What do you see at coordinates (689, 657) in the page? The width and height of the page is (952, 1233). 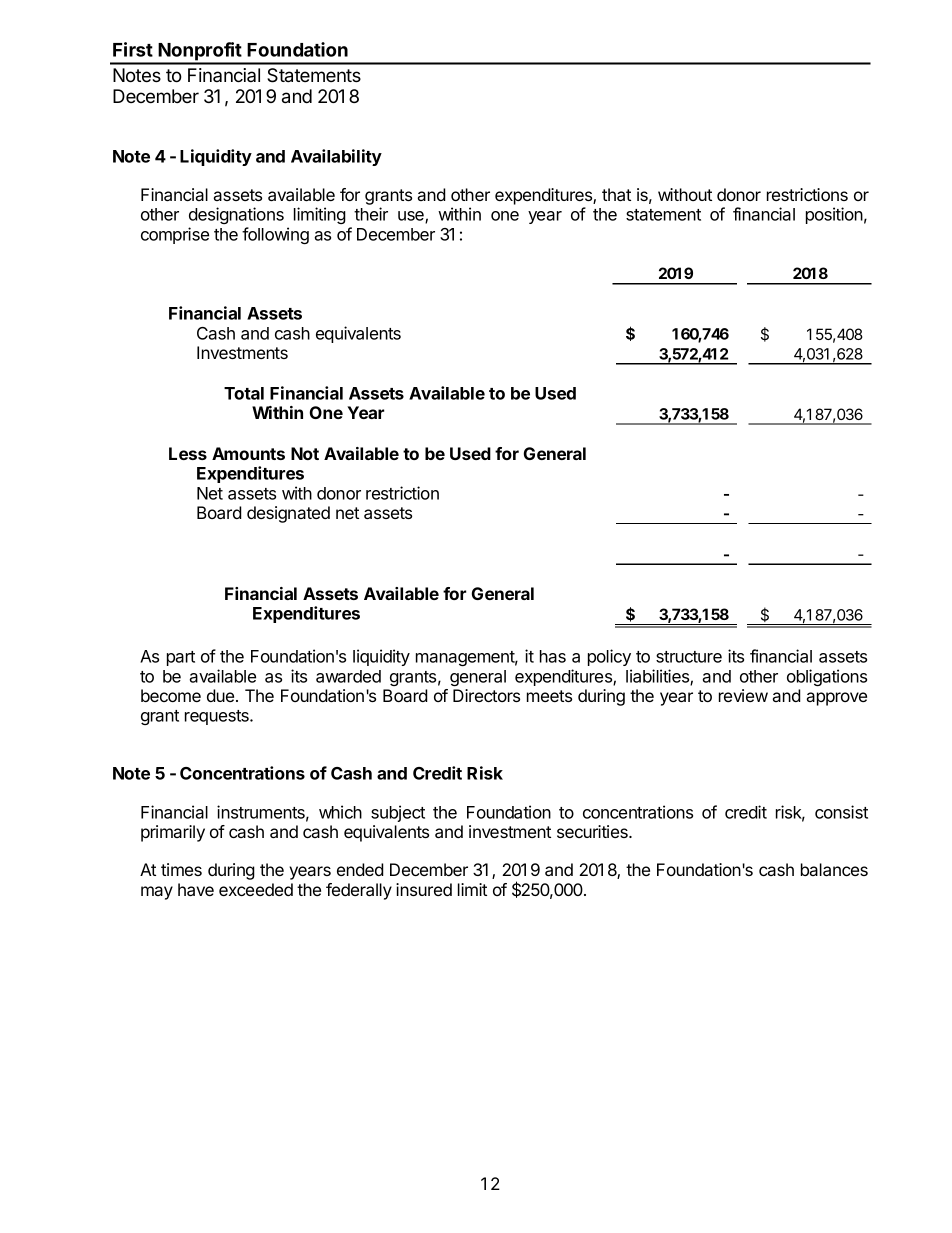 I see `structure` at bounding box center [689, 657].
